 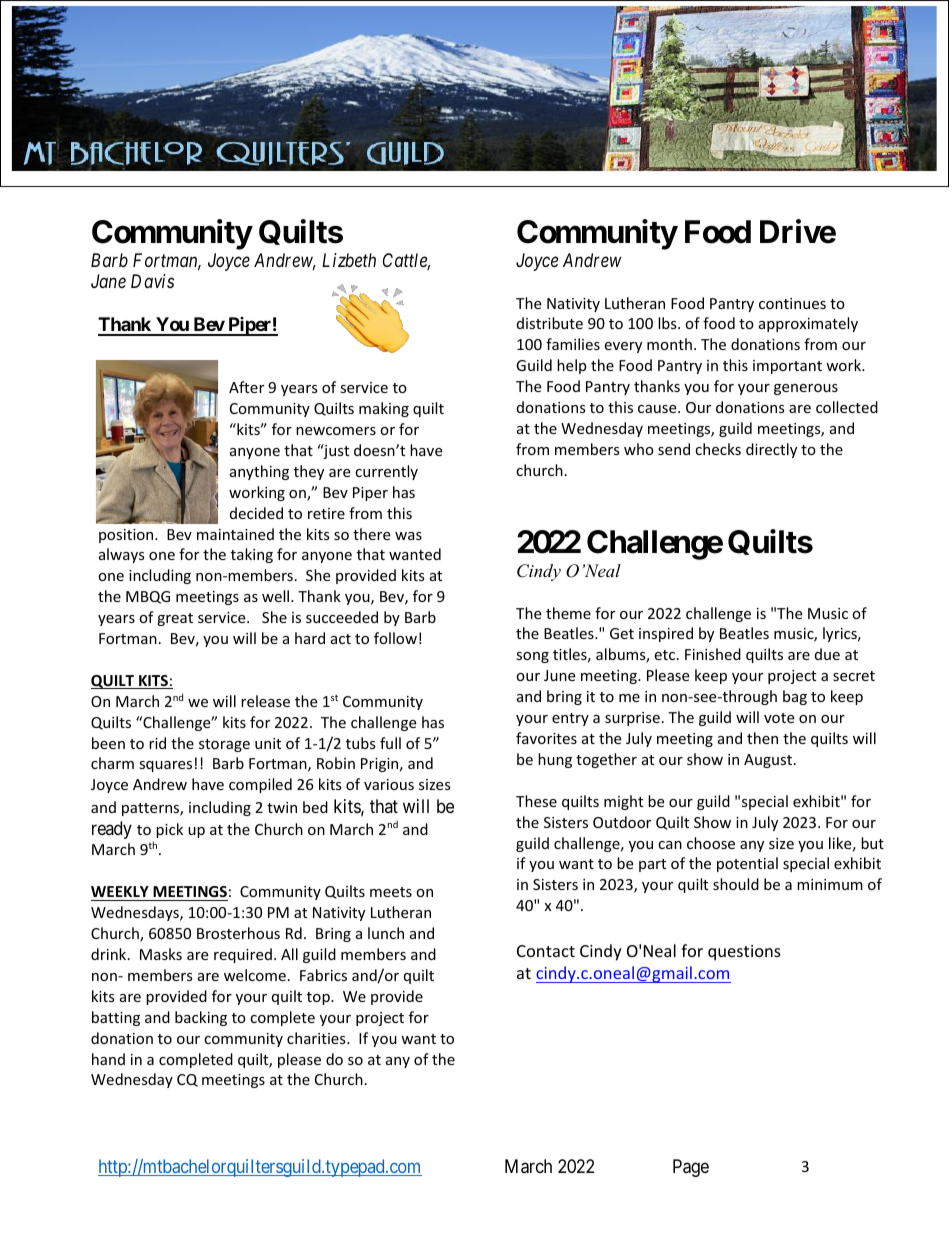 I want to click on Finished, so click(x=713, y=654).
